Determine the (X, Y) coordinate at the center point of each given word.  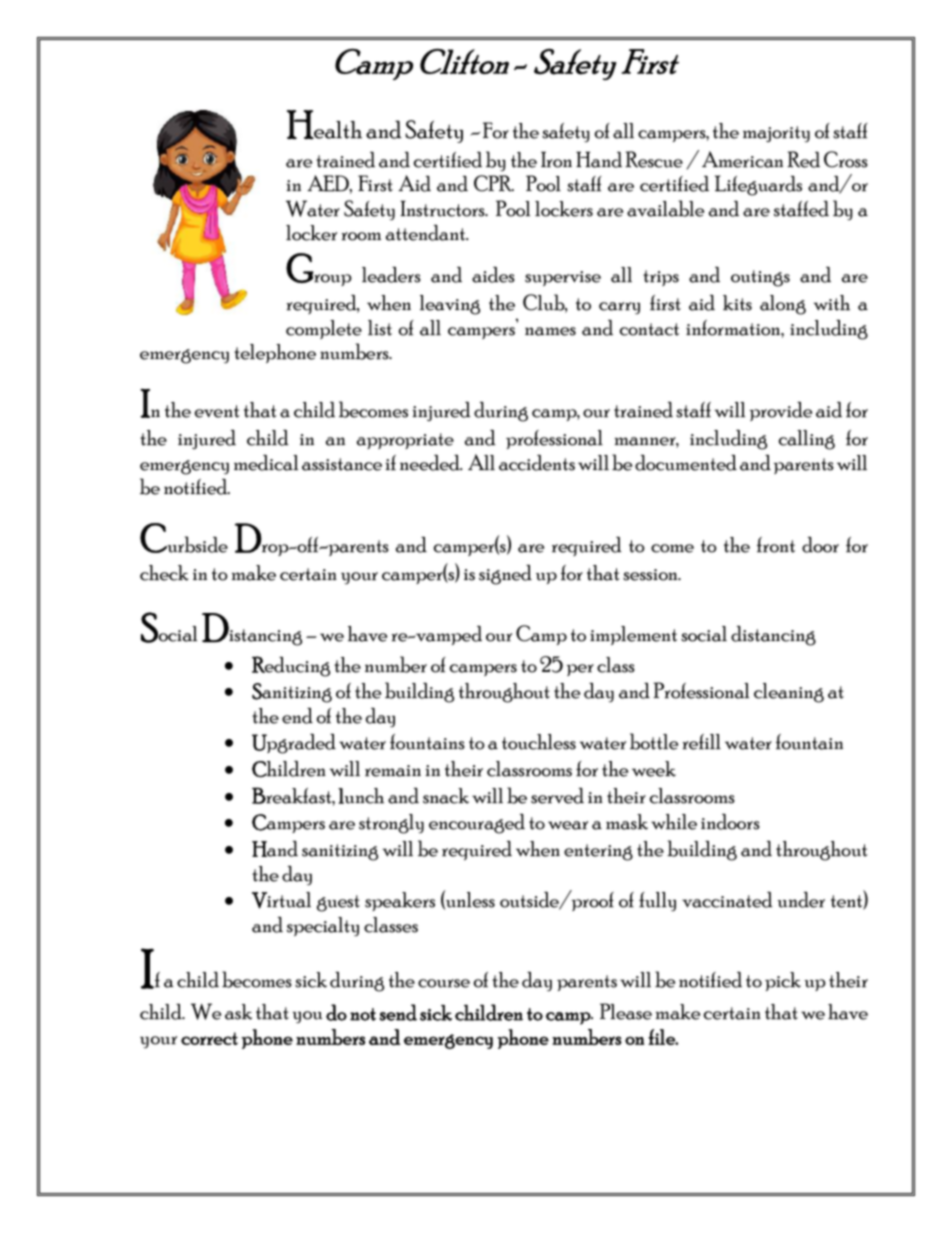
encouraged (477, 824)
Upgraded (294, 744)
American (742, 159)
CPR (494, 183)
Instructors (443, 208)
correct (209, 1038)
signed (505, 575)
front (776, 545)
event (217, 411)
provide (781, 411)
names (550, 331)
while (674, 822)
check (164, 573)
